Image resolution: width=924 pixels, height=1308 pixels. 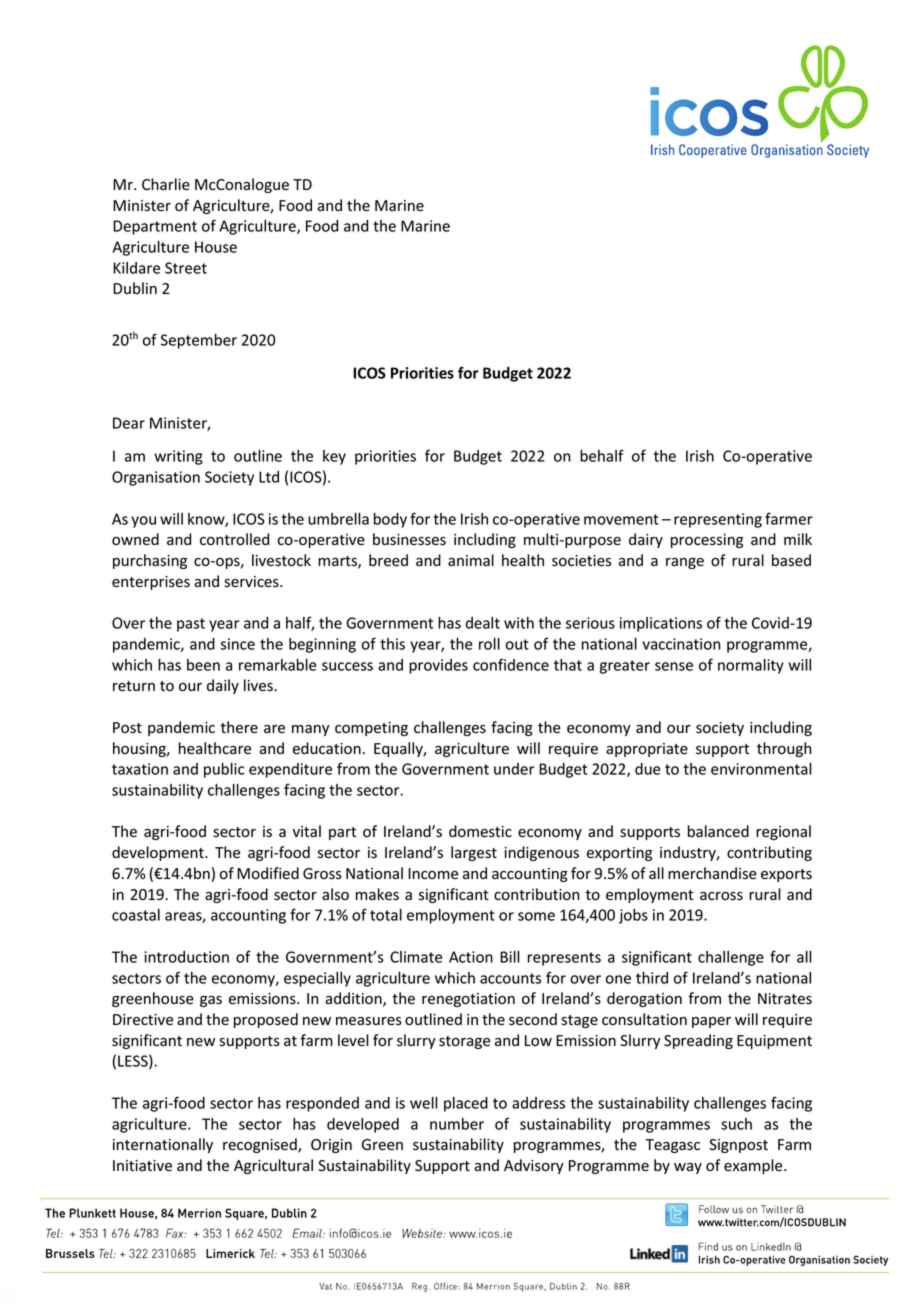 What do you see at coordinates (143, 522) in the screenshot?
I see `you` at bounding box center [143, 522].
